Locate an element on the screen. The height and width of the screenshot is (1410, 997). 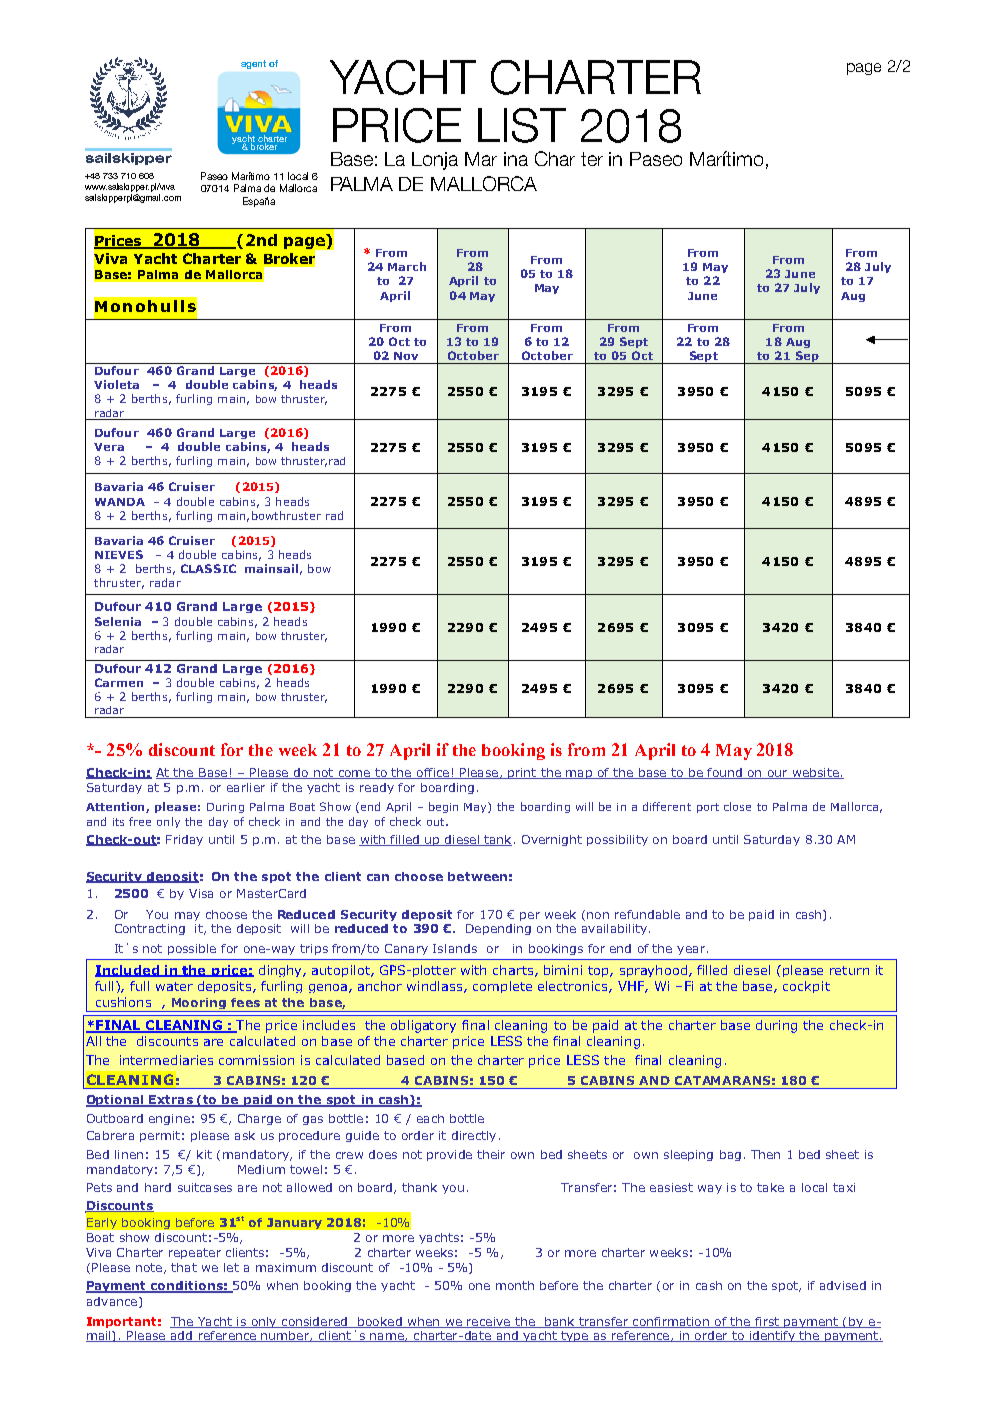
March is located at coordinates (407, 266).
